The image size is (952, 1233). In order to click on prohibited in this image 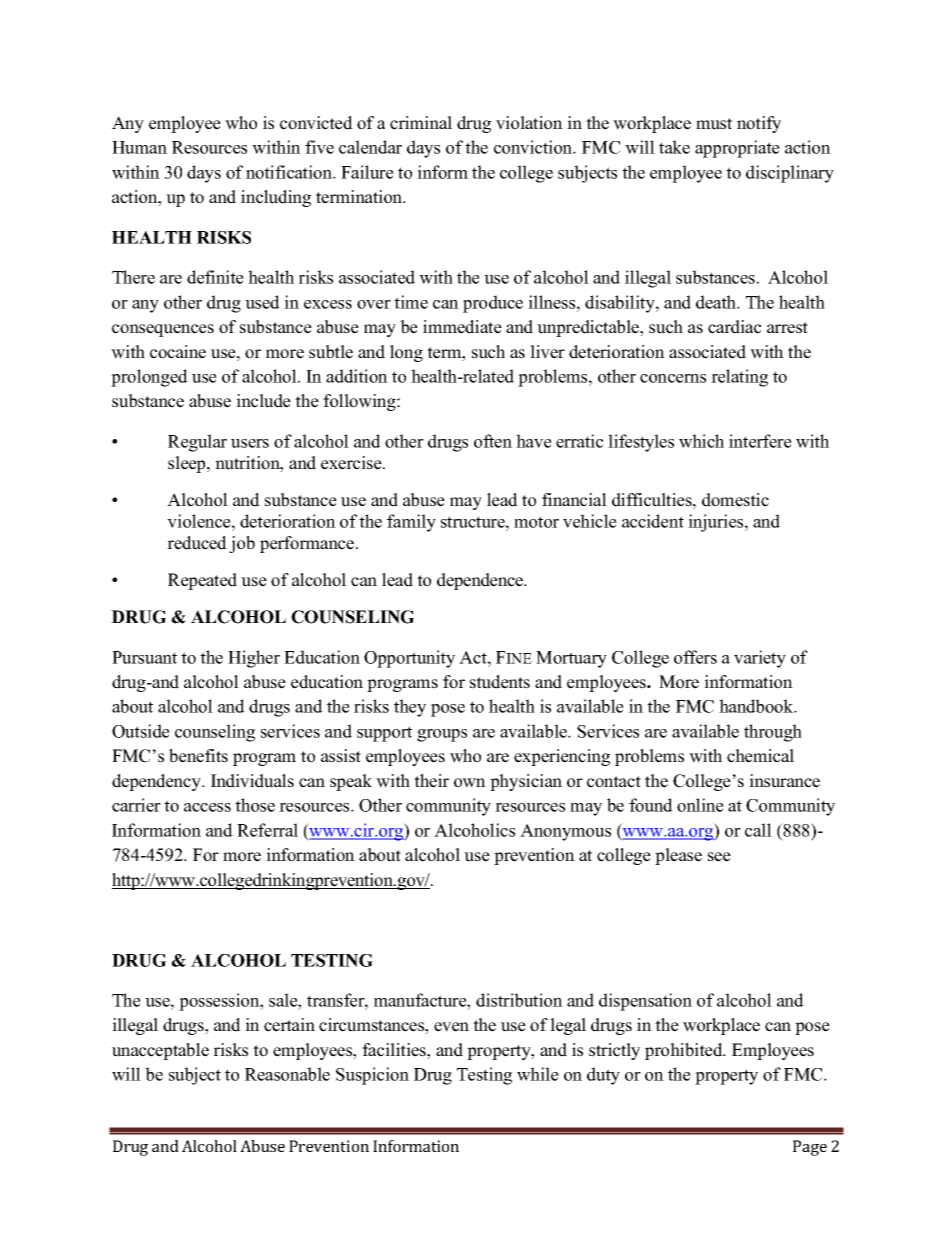, I will do `click(685, 1051)`.
